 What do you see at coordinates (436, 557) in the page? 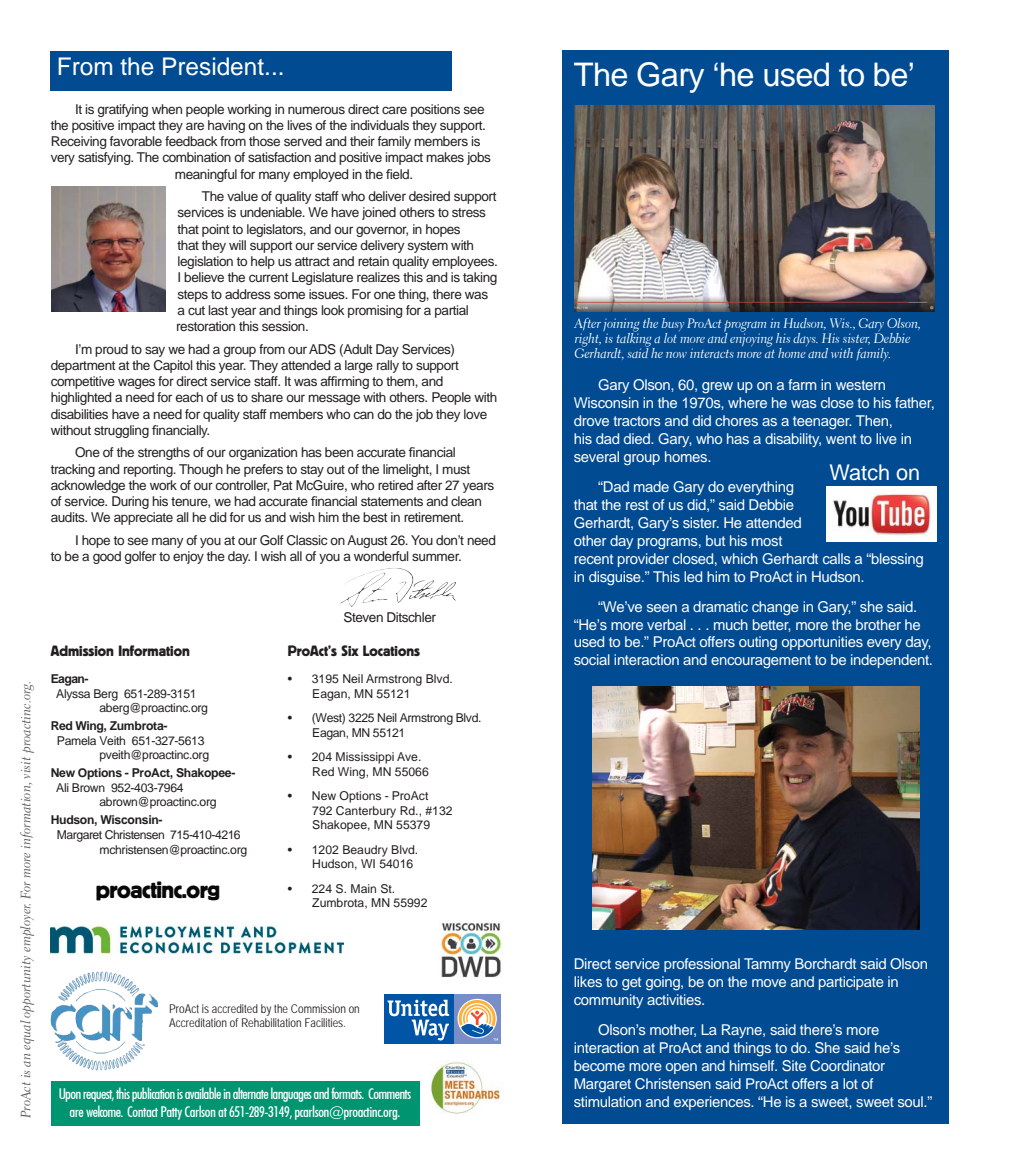
I see `summer` at bounding box center [436, 557].
